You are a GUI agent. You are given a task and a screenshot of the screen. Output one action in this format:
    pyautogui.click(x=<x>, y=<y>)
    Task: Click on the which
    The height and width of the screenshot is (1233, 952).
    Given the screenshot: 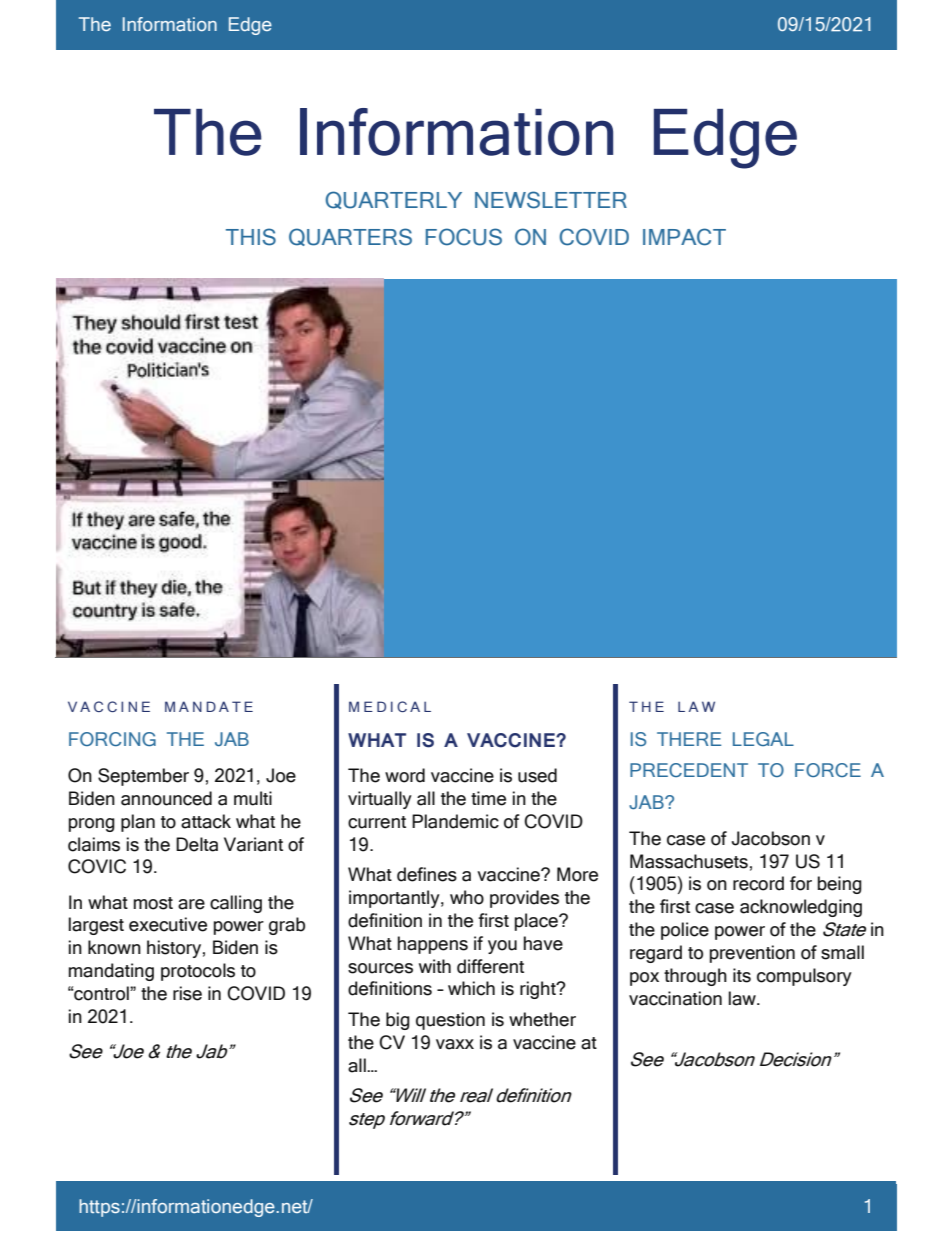 What is the action you would take?
    pyautogui.click(x=471, y=988)
